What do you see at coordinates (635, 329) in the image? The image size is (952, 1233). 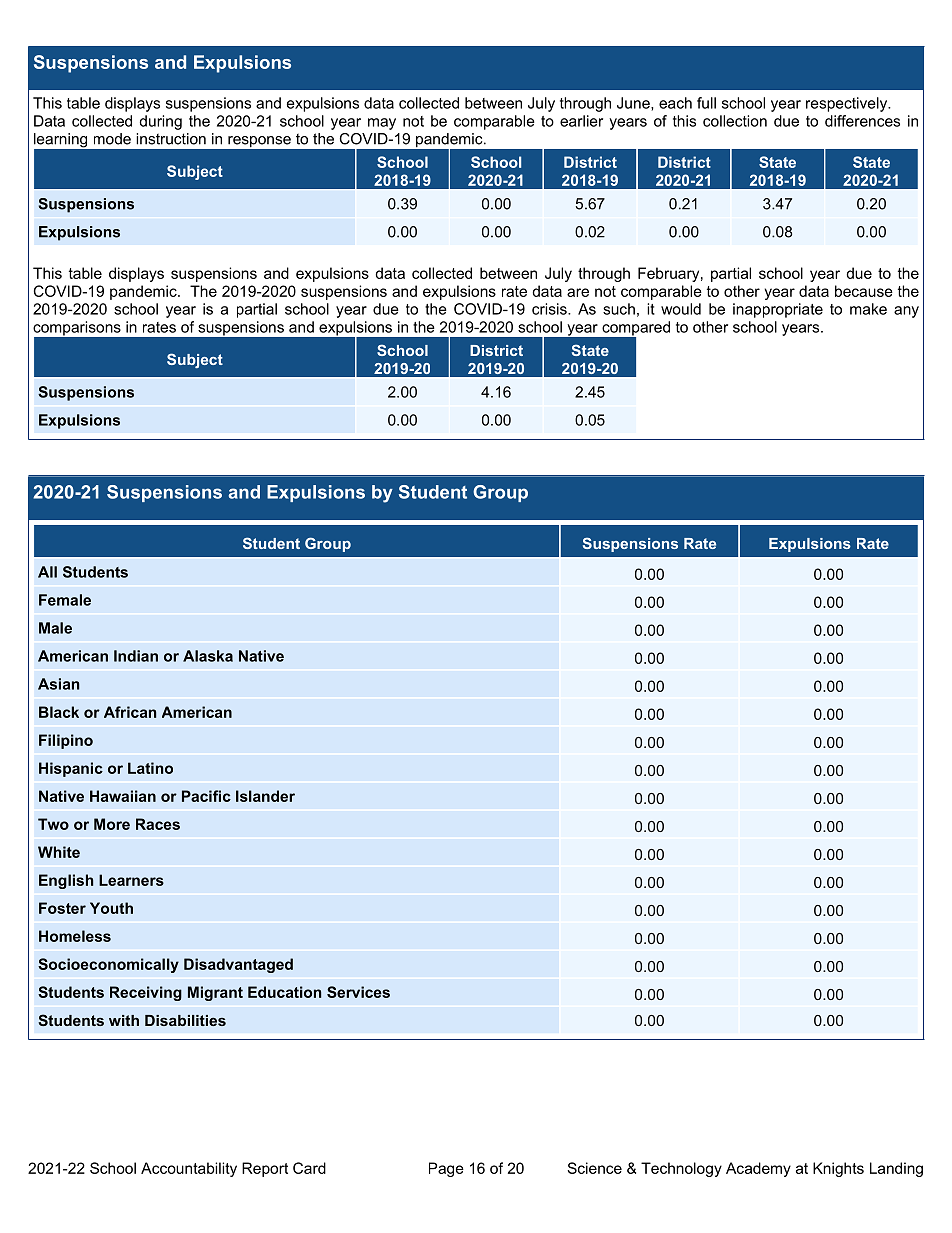 I see `compared` at bounding box center [635, 329].
